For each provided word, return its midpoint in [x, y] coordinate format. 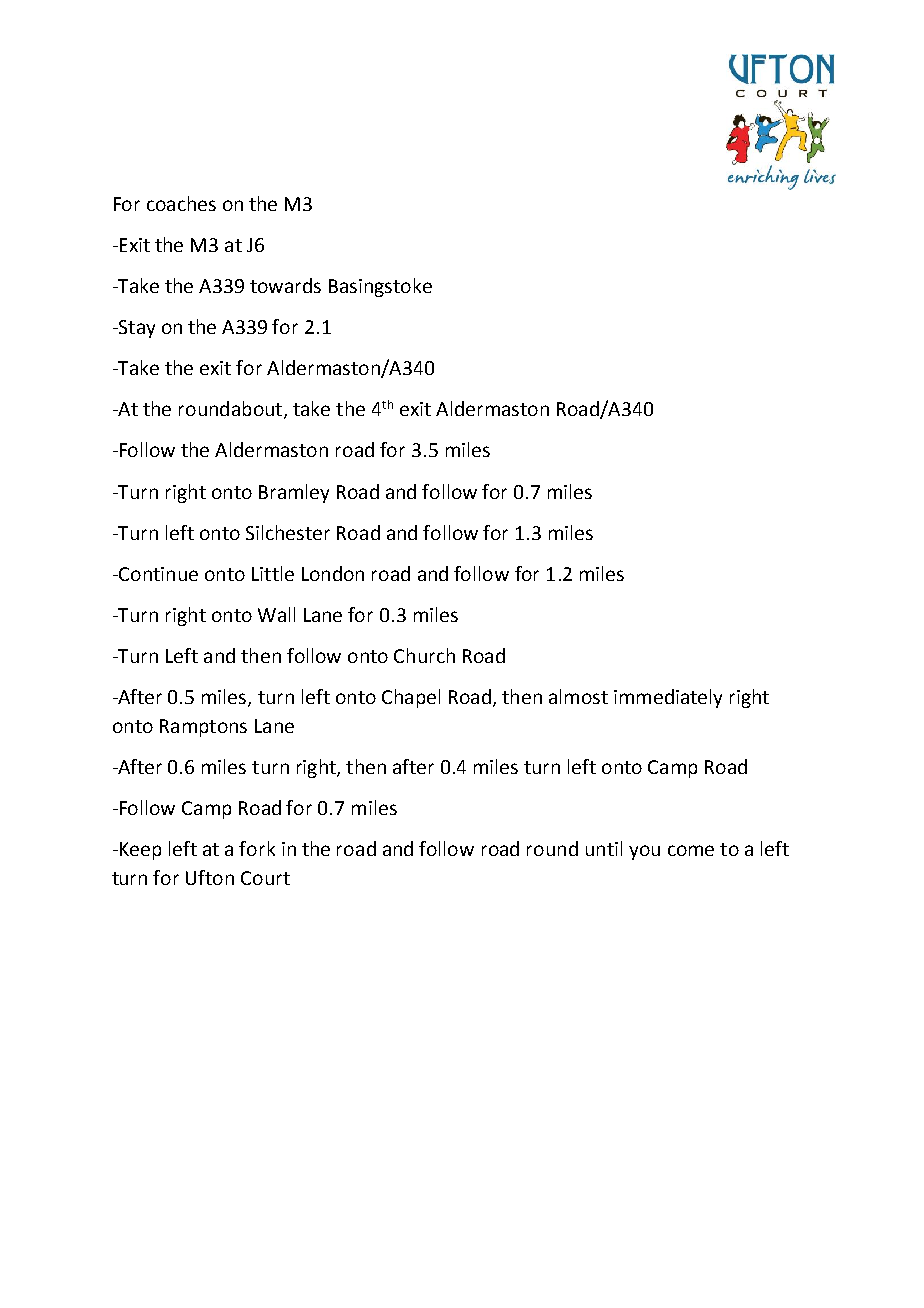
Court [265, 878]
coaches [181, 203]
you [644, 852]
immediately [668, 698]
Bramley [294, 493]
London [333, 573]
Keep [140, 851]
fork [257, 848]
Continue [157, 574]
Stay [136, 329]
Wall [276, 614]
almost [578, 696]
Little [273, 573]
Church [424, 655]
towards [285, 285]
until [604, 848]
